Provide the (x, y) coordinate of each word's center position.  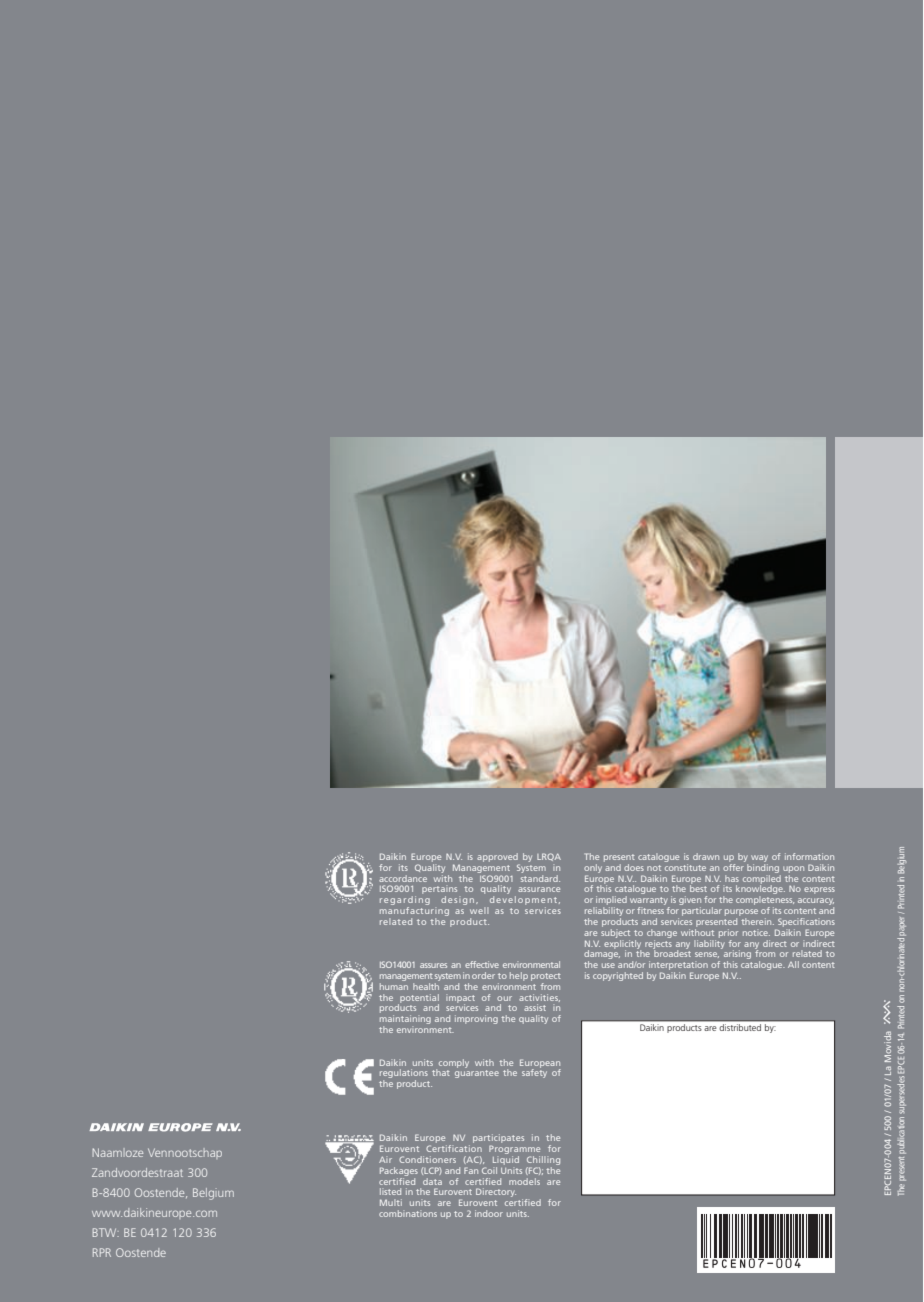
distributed (740, 1027)
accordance (403, 878)
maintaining (405, 1021)
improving (476, 1019)
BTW (106, 1232)
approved (497, 857)
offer (734, 866)
